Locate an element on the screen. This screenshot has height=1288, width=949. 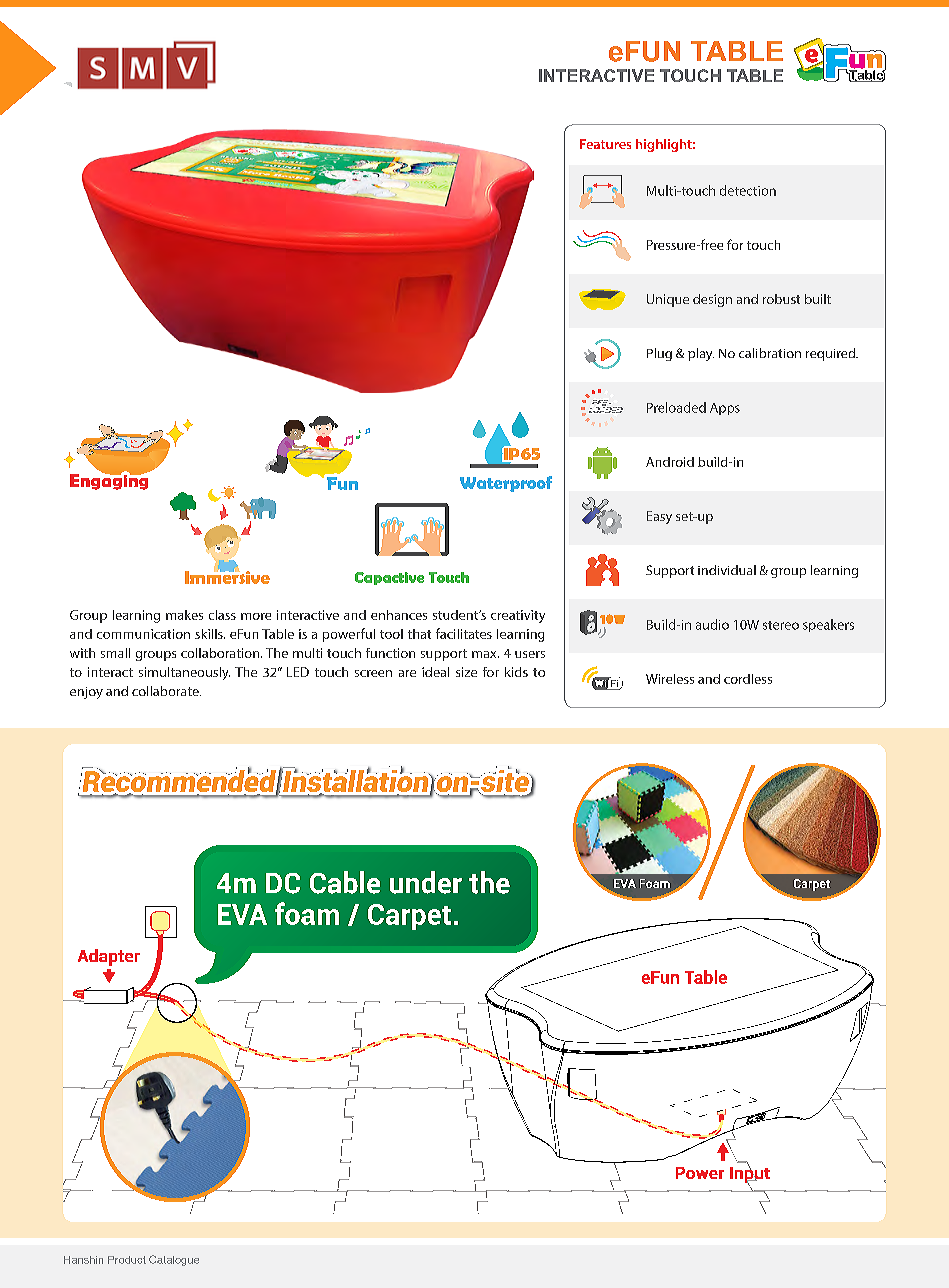
cordless is located at coordinates (748, 679).
